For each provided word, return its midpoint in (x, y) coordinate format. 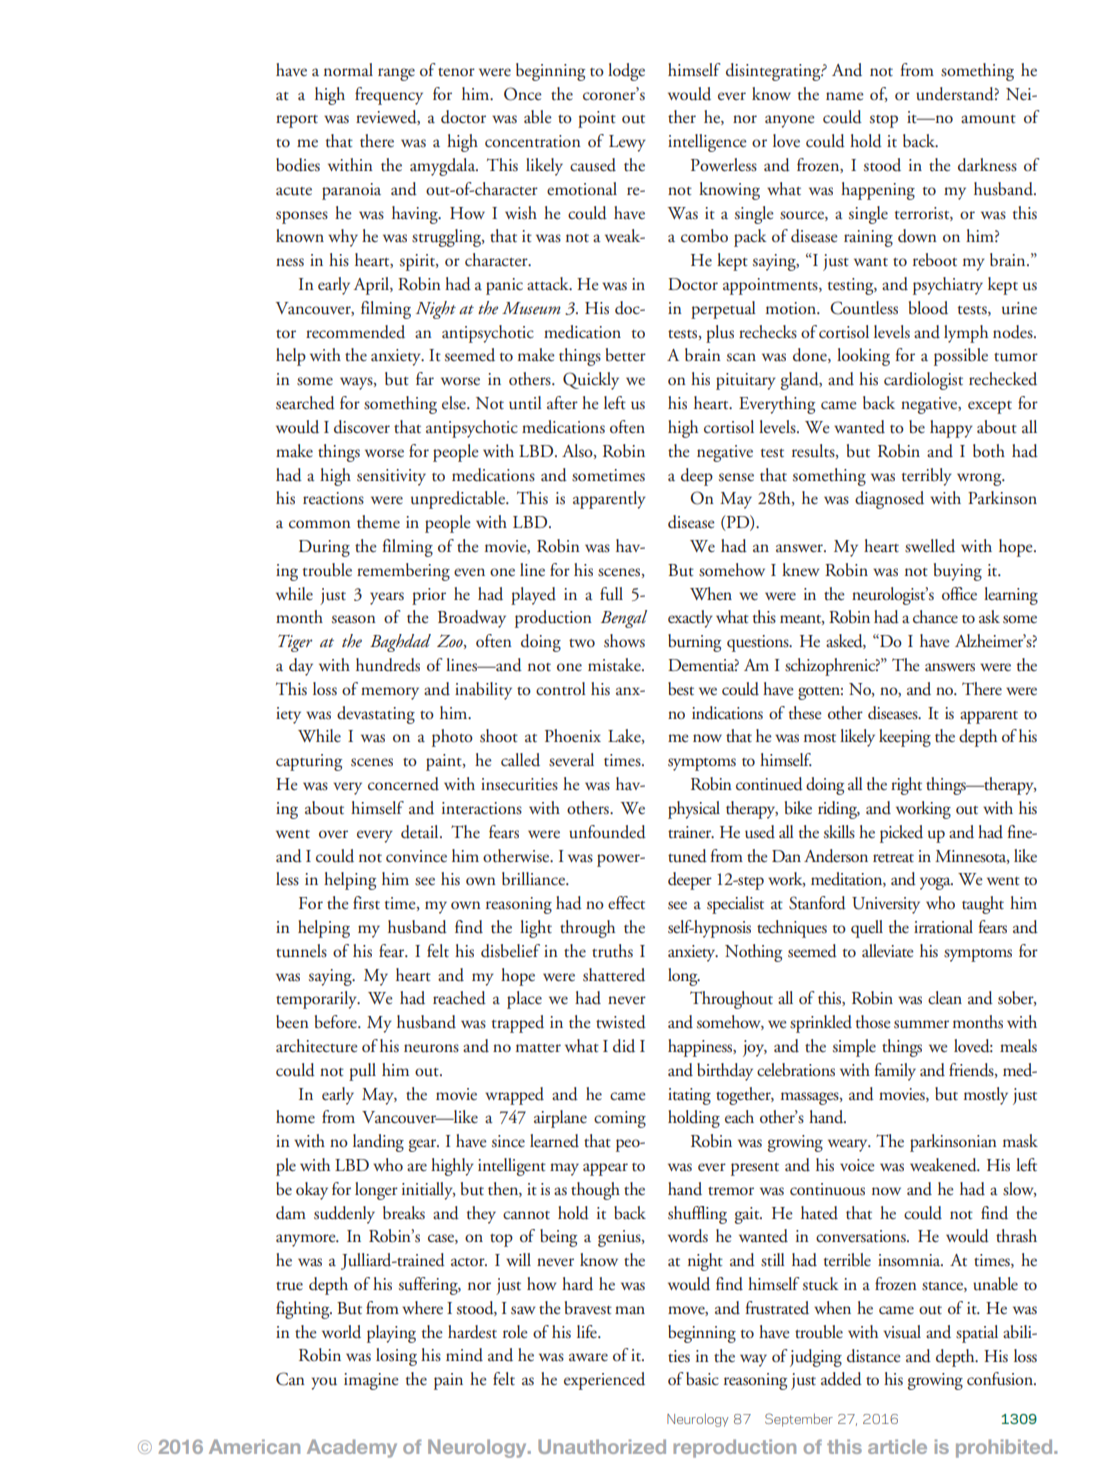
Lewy (627, 143)
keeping (905, 738)
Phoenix (573, 736)
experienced (604, 1381)
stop (884, 121)
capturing (309, 762)
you (324, 1383)
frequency (389, 96)
